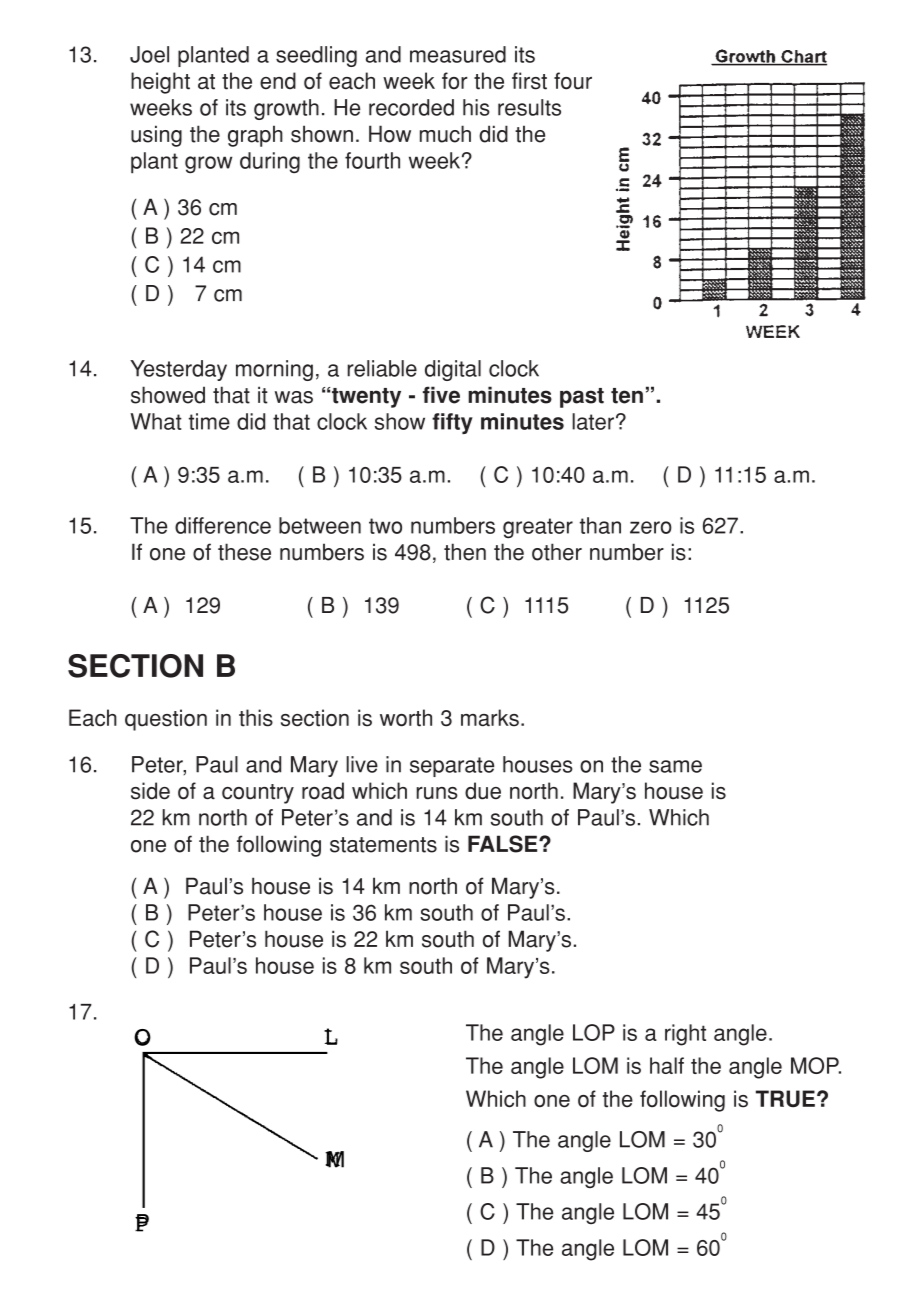 This image has height=1316, width=909. Describe the element at coordinates (258, 794) in the image. I see `country` at that location.
